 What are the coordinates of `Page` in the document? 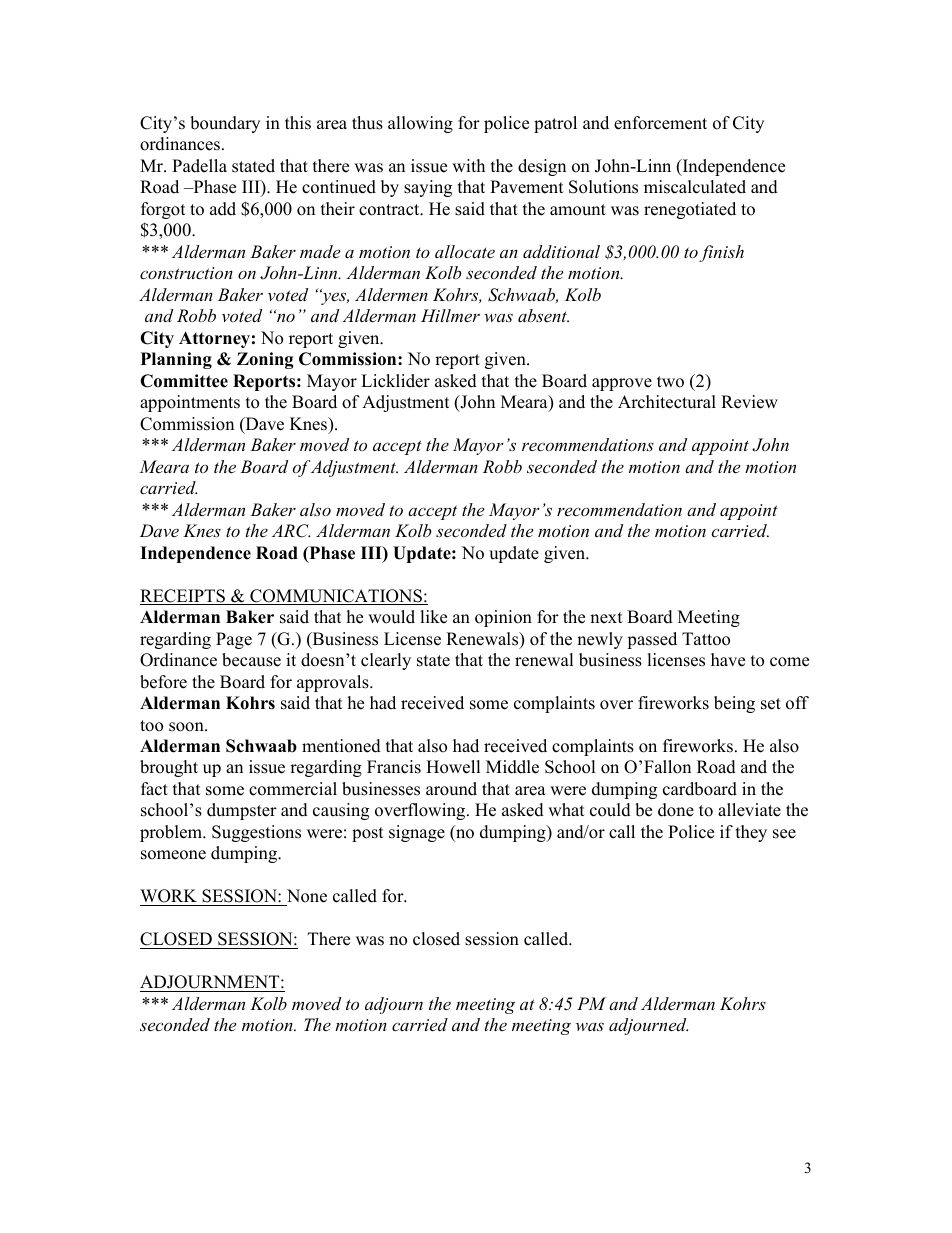 It's located at (234, 640).
